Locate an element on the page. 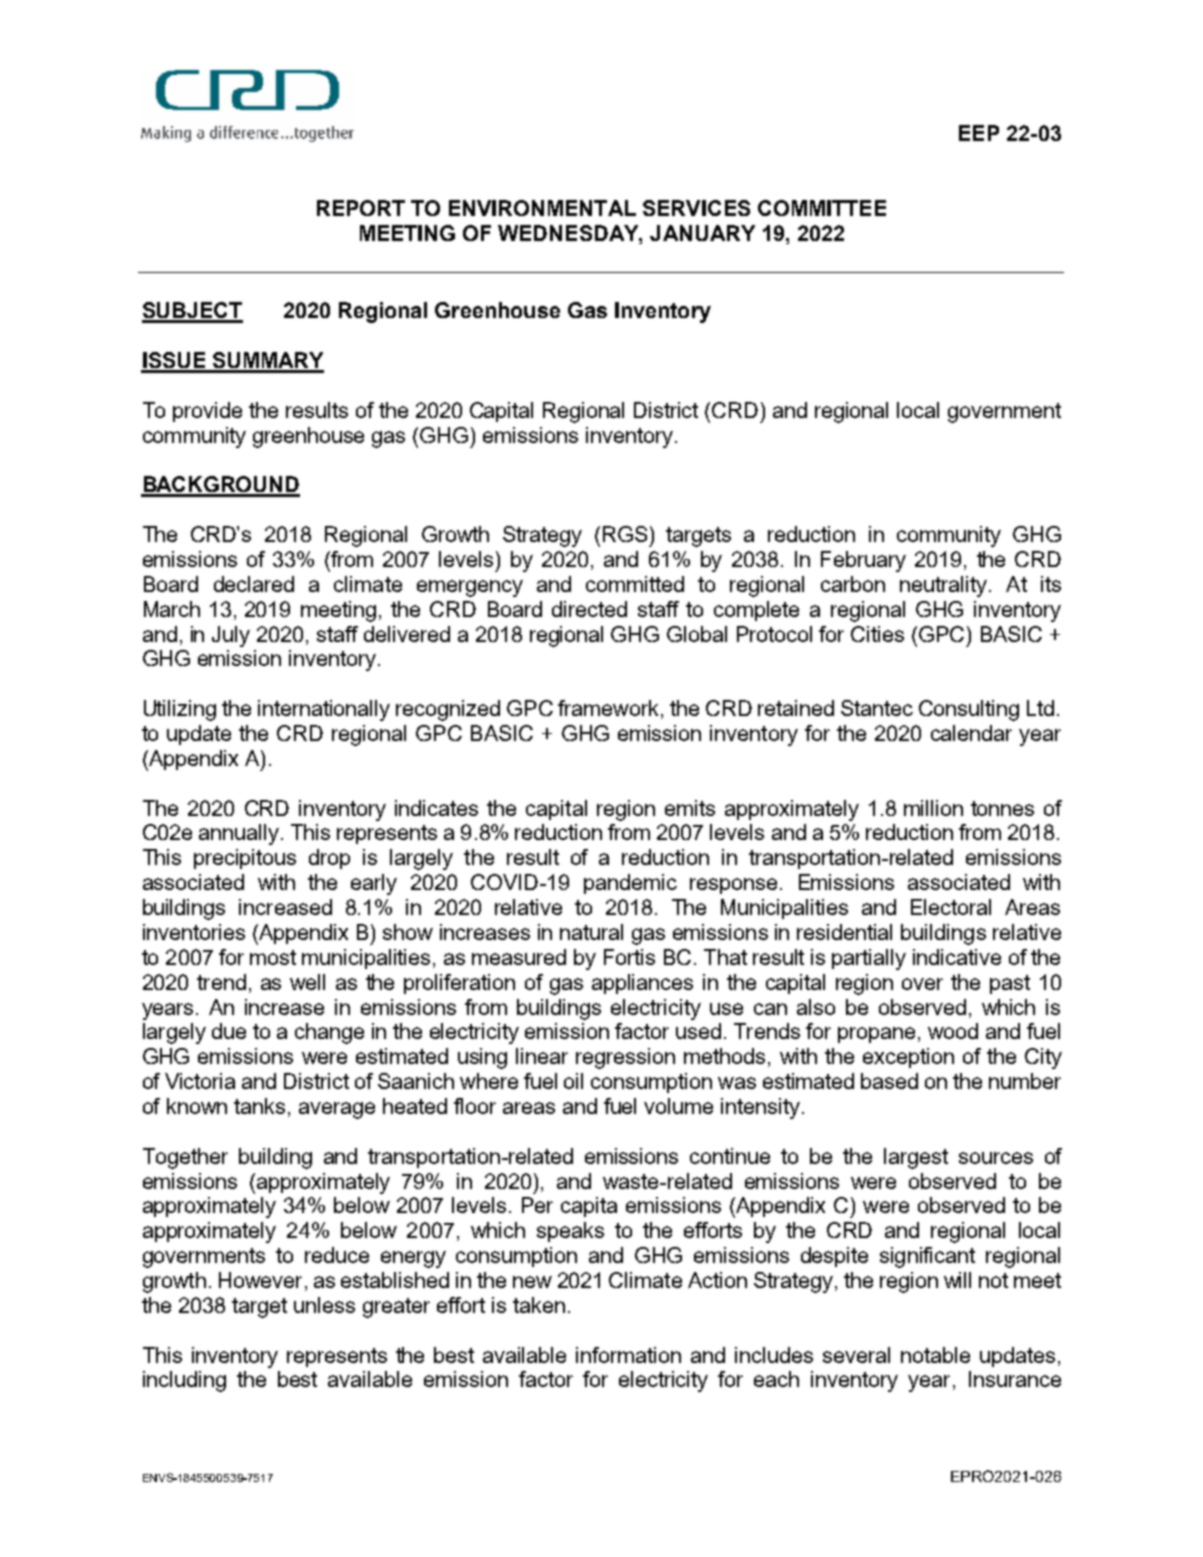  exception is located at coordinates (908, 1058).
